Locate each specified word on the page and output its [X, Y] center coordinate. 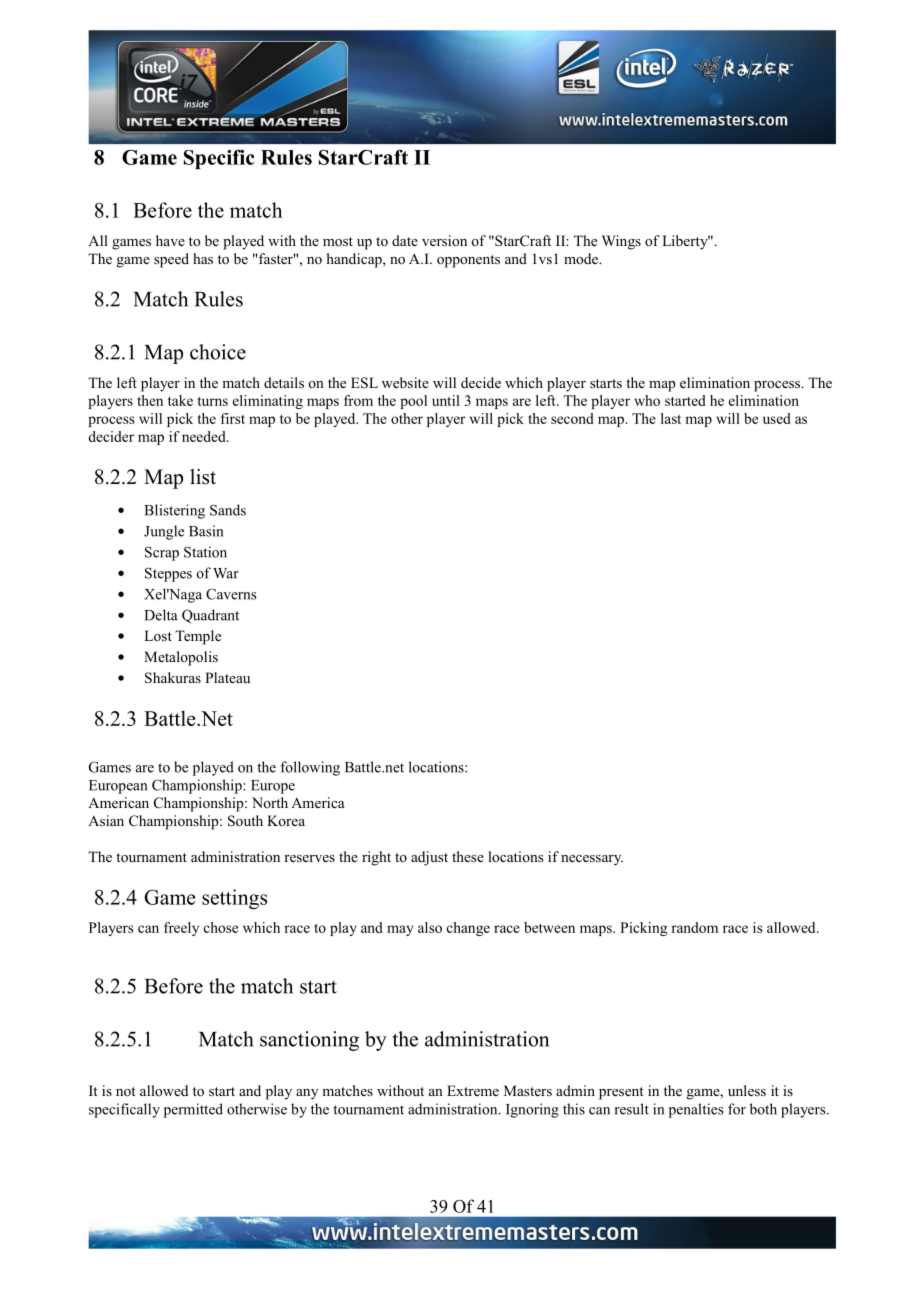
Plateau [227, 677]
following [310, 768]
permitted [193, 1110]
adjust [429, 858]
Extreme [473, 1090]
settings [234, 899]
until [446, 400]
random [694, 927]
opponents [468, 261]
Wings [621, 242]
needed [205, 436]
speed [171, 260]
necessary [592, 860]
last [671, 418]
